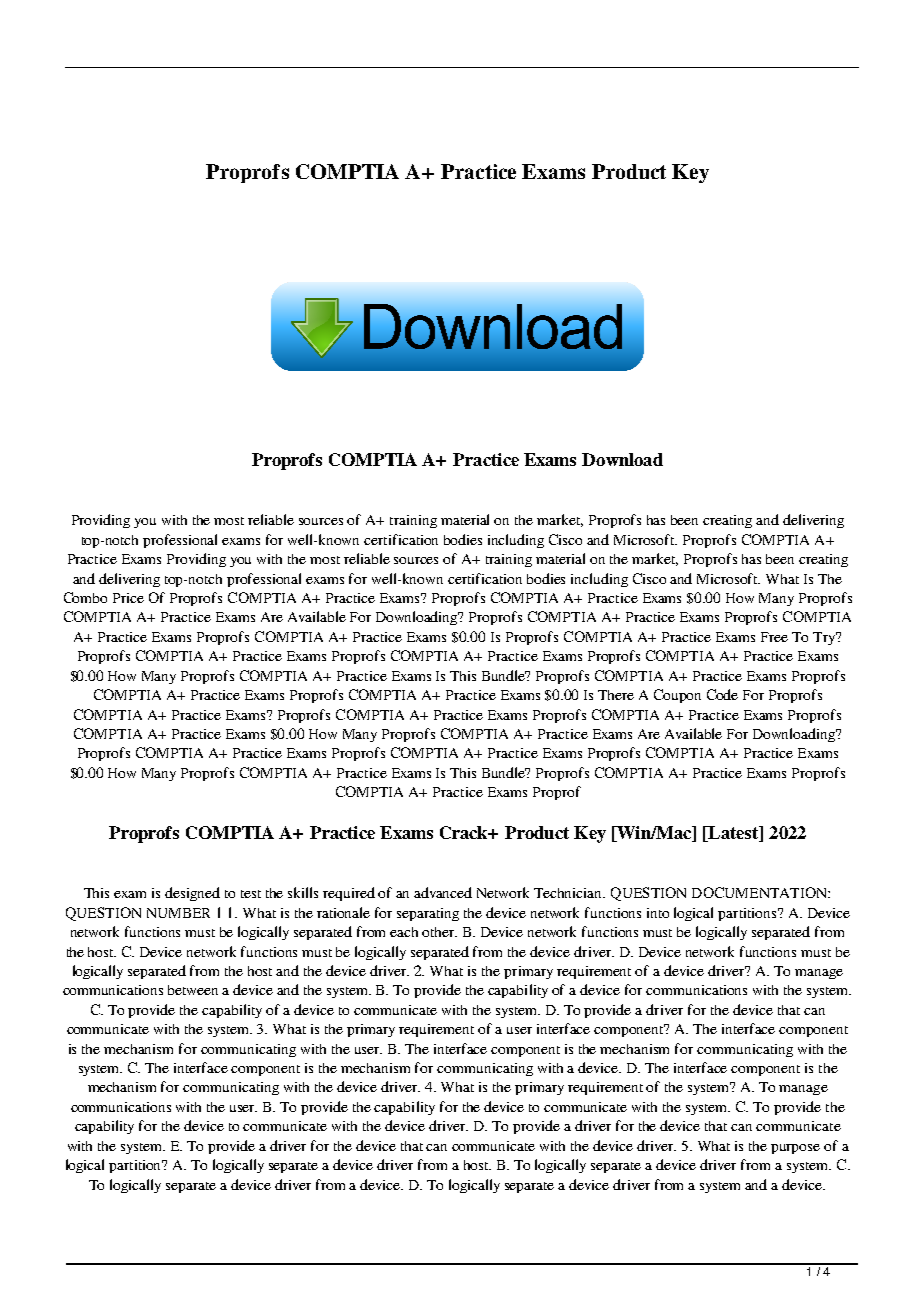 Image resolution: width=924 pixels, height=1308 pixels. Describe the element at coordinates (128, 598) in the screenshot. I see `Price` at that location.
